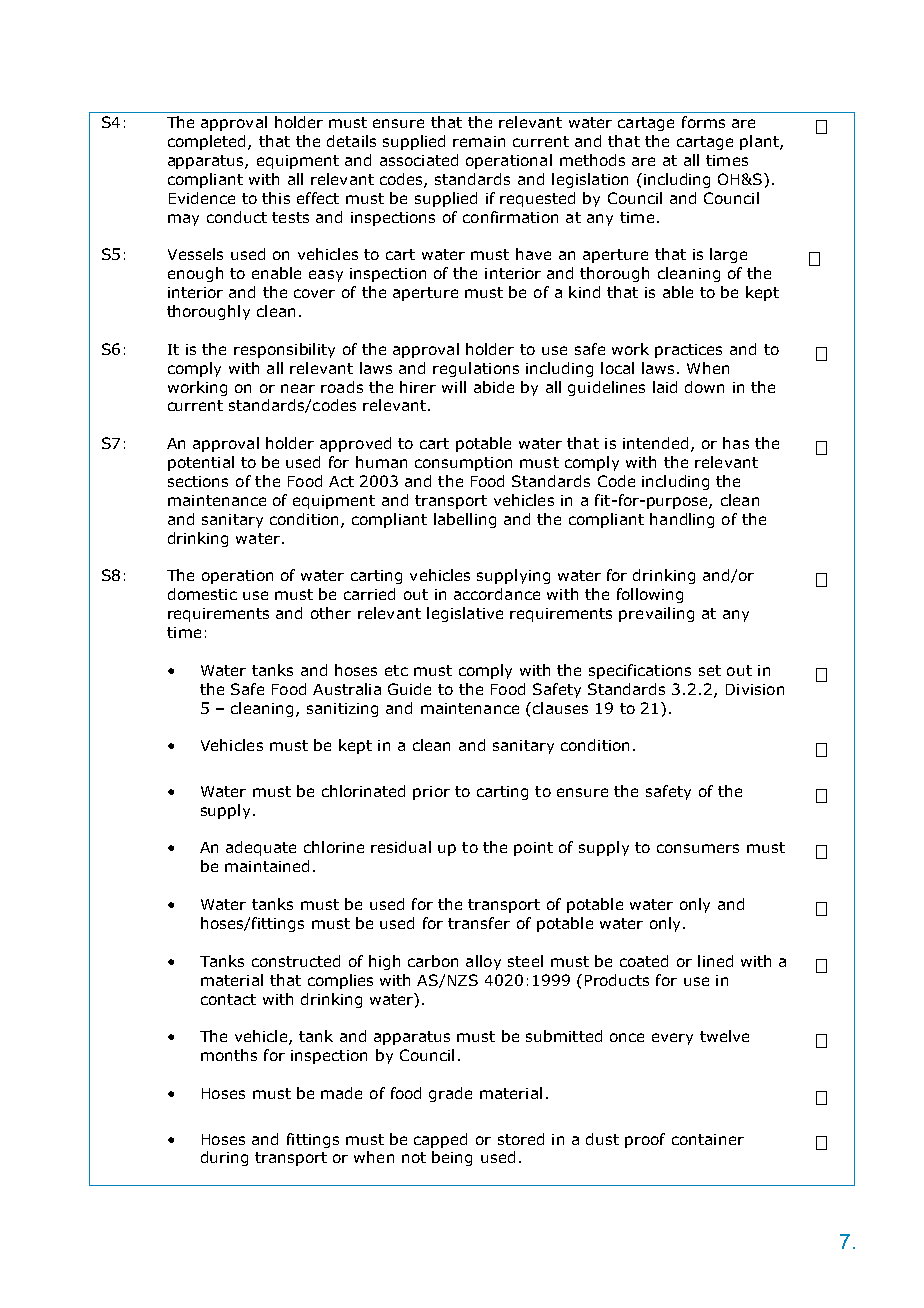 This document has width=924, height=1308. What do you see at coordinates (298, 388) in the document?
I see `near` at bounding box center [298, 388].
